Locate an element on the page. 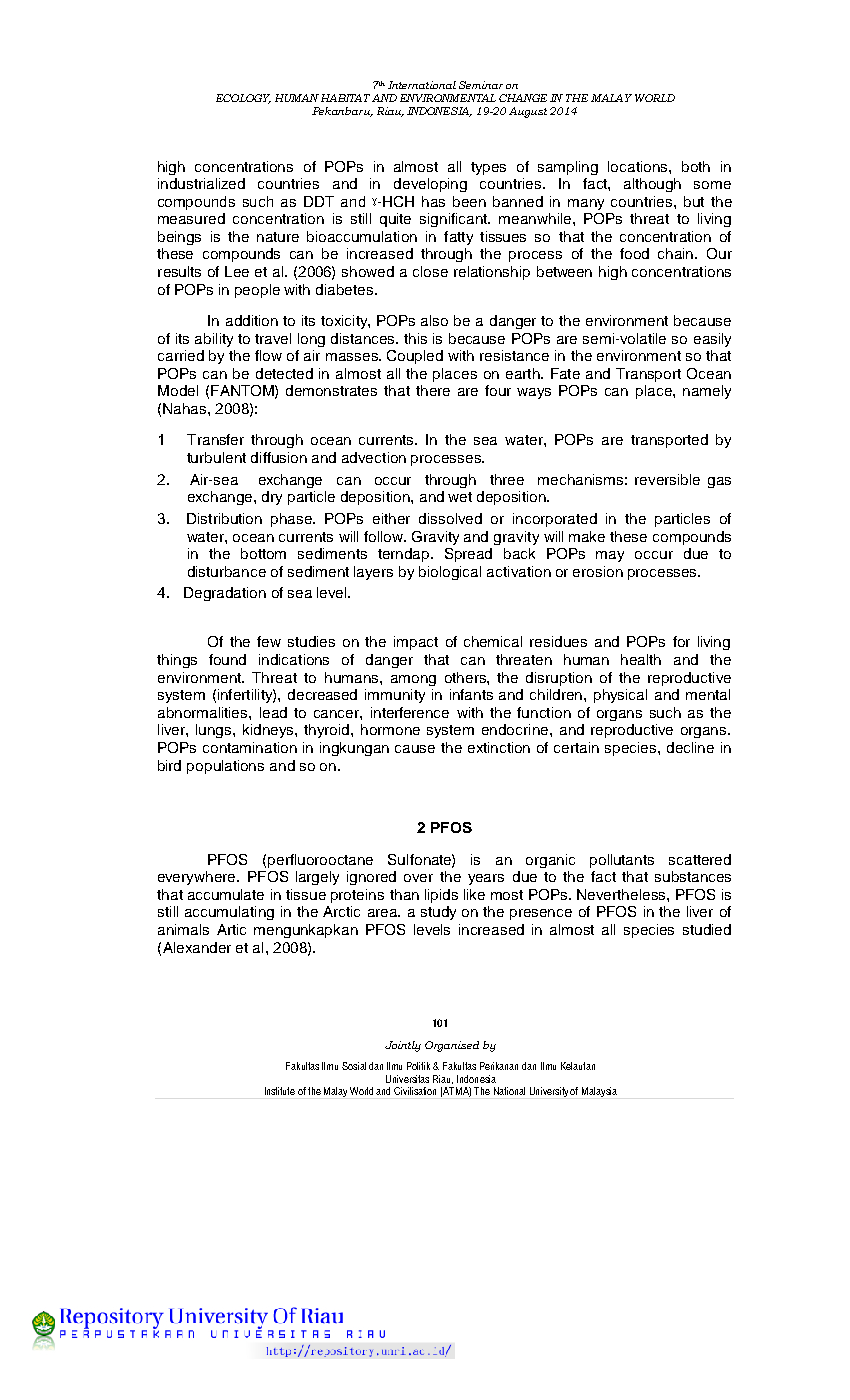 This image has height=1400, width=850. locations is located at coordinates (639, 166).
